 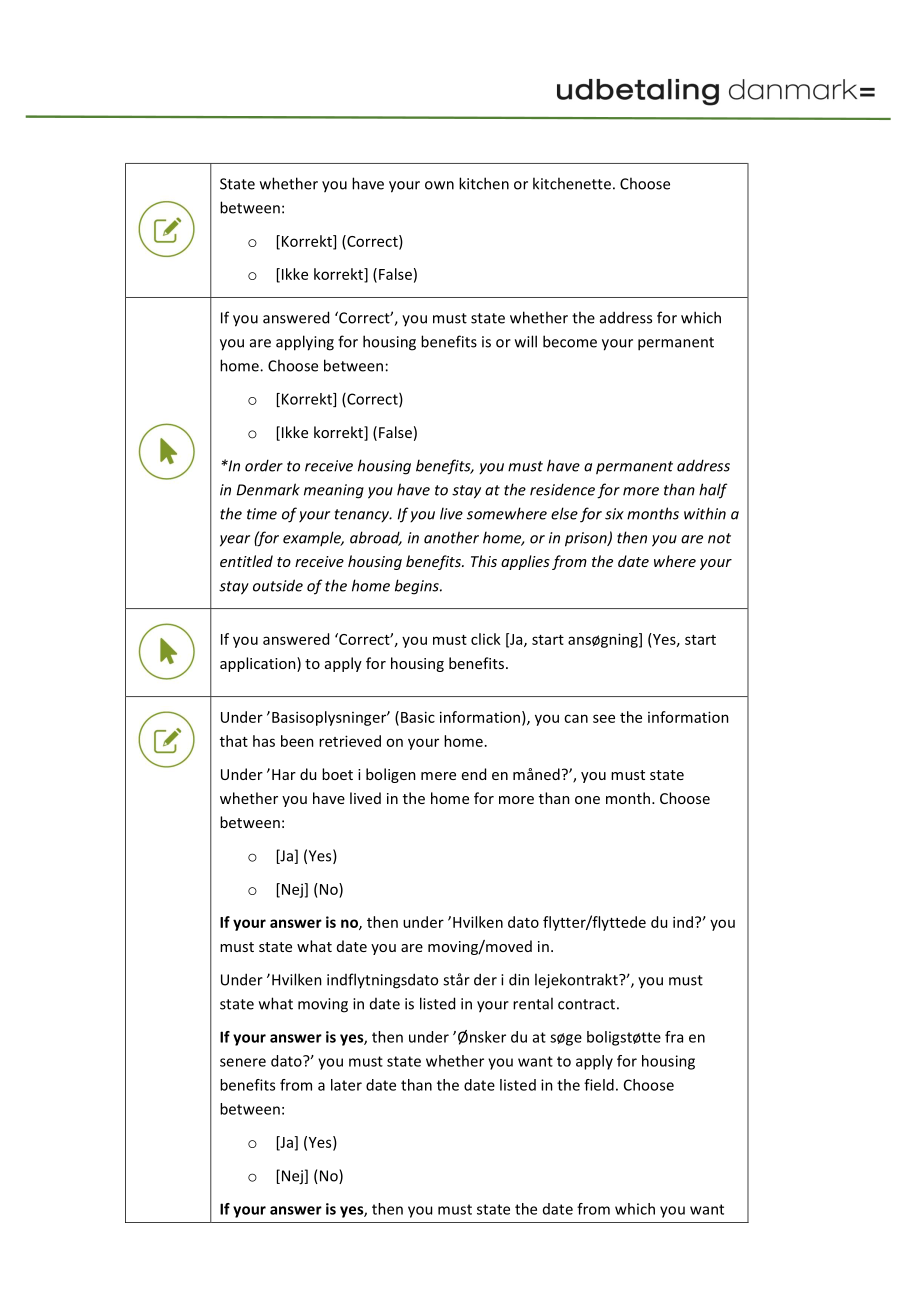 I want to click on own, so click(x=439, y=185).
